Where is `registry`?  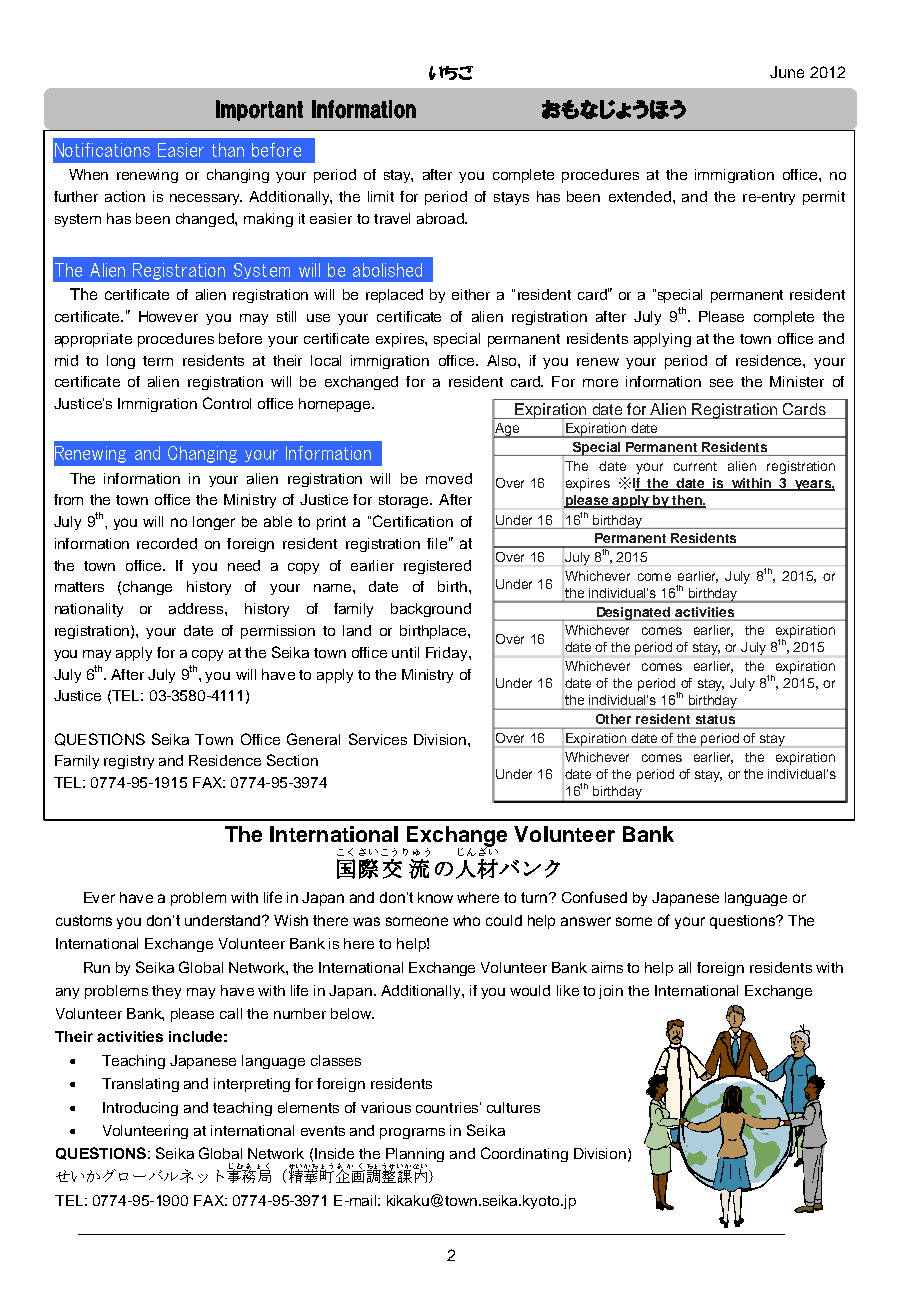
registry is located at coordinates (129, 762).
